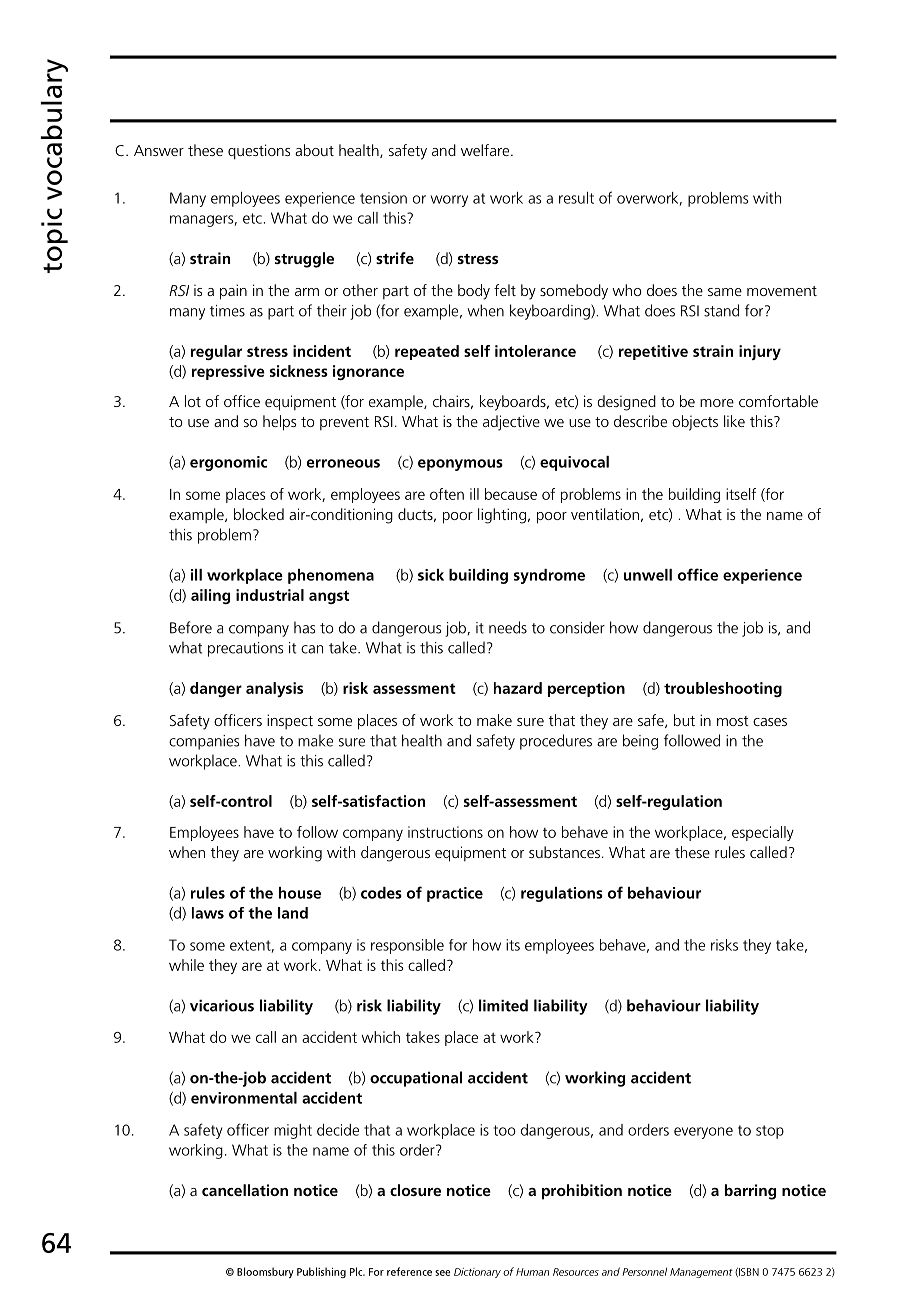 The height and width of the image is (1308, 924). I want to click on companies, so click(204, 742).
